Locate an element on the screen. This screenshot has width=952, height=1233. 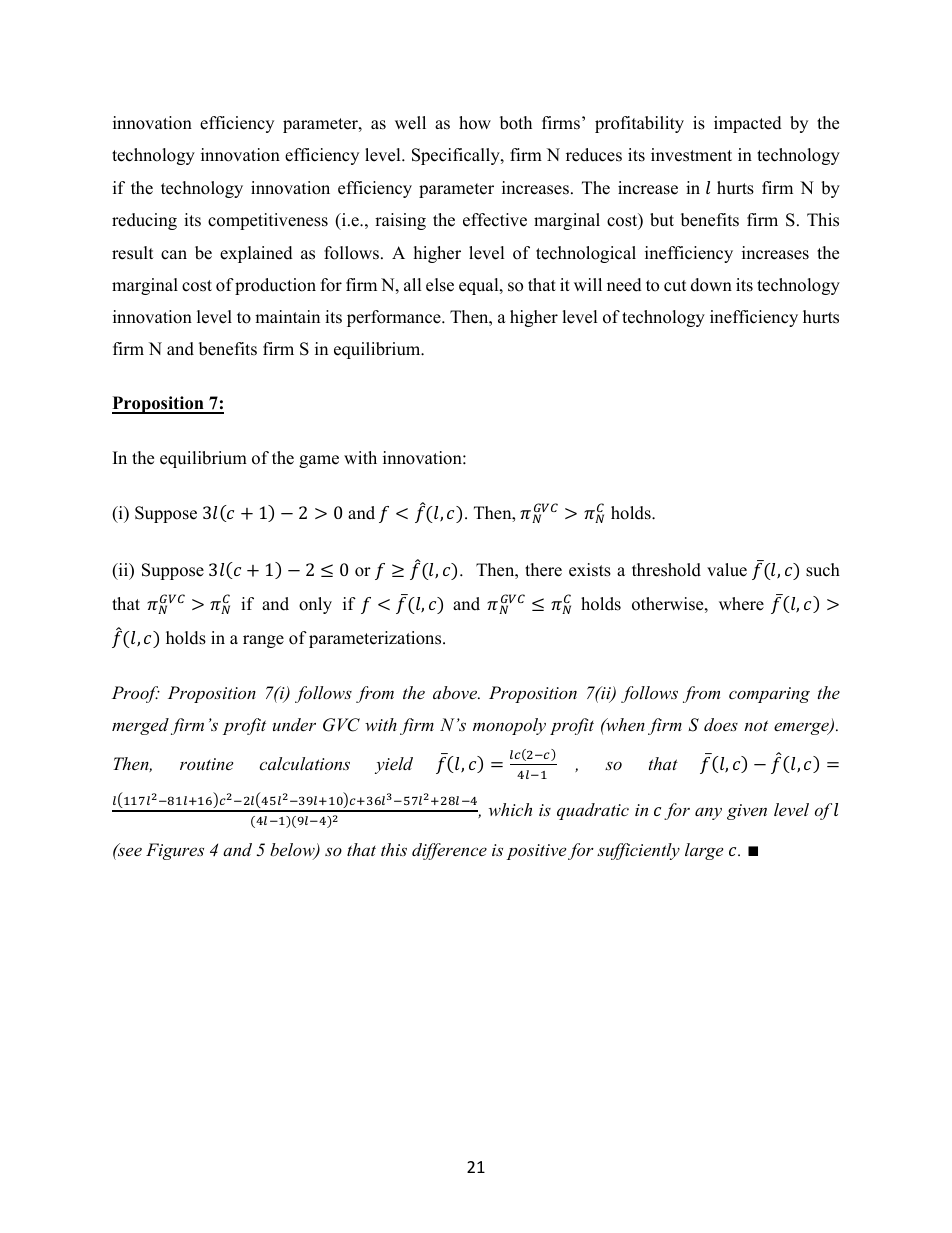
game is located at coordinates (319, 461).
